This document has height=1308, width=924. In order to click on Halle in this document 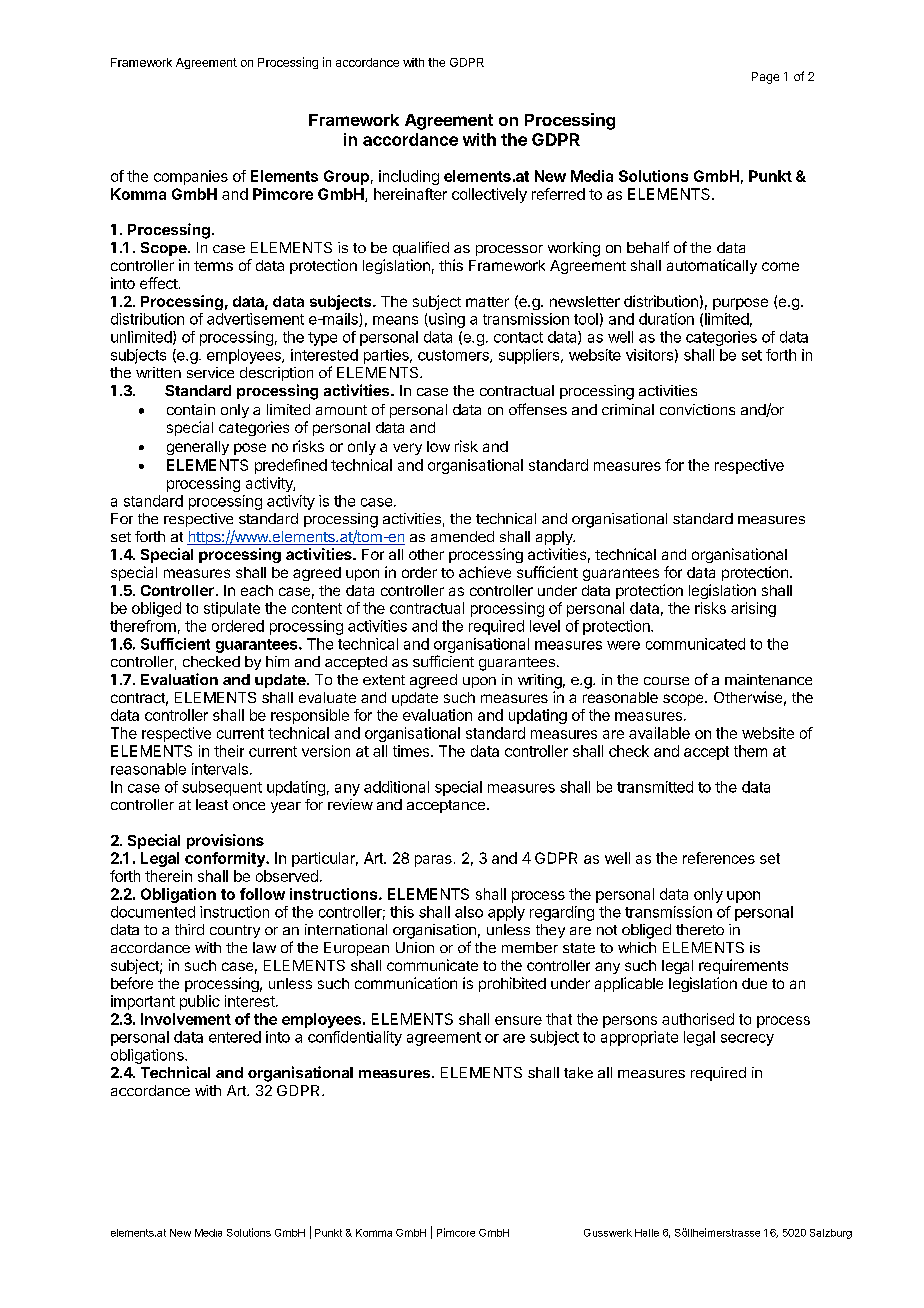, I will do `click(647, 1233)`.
